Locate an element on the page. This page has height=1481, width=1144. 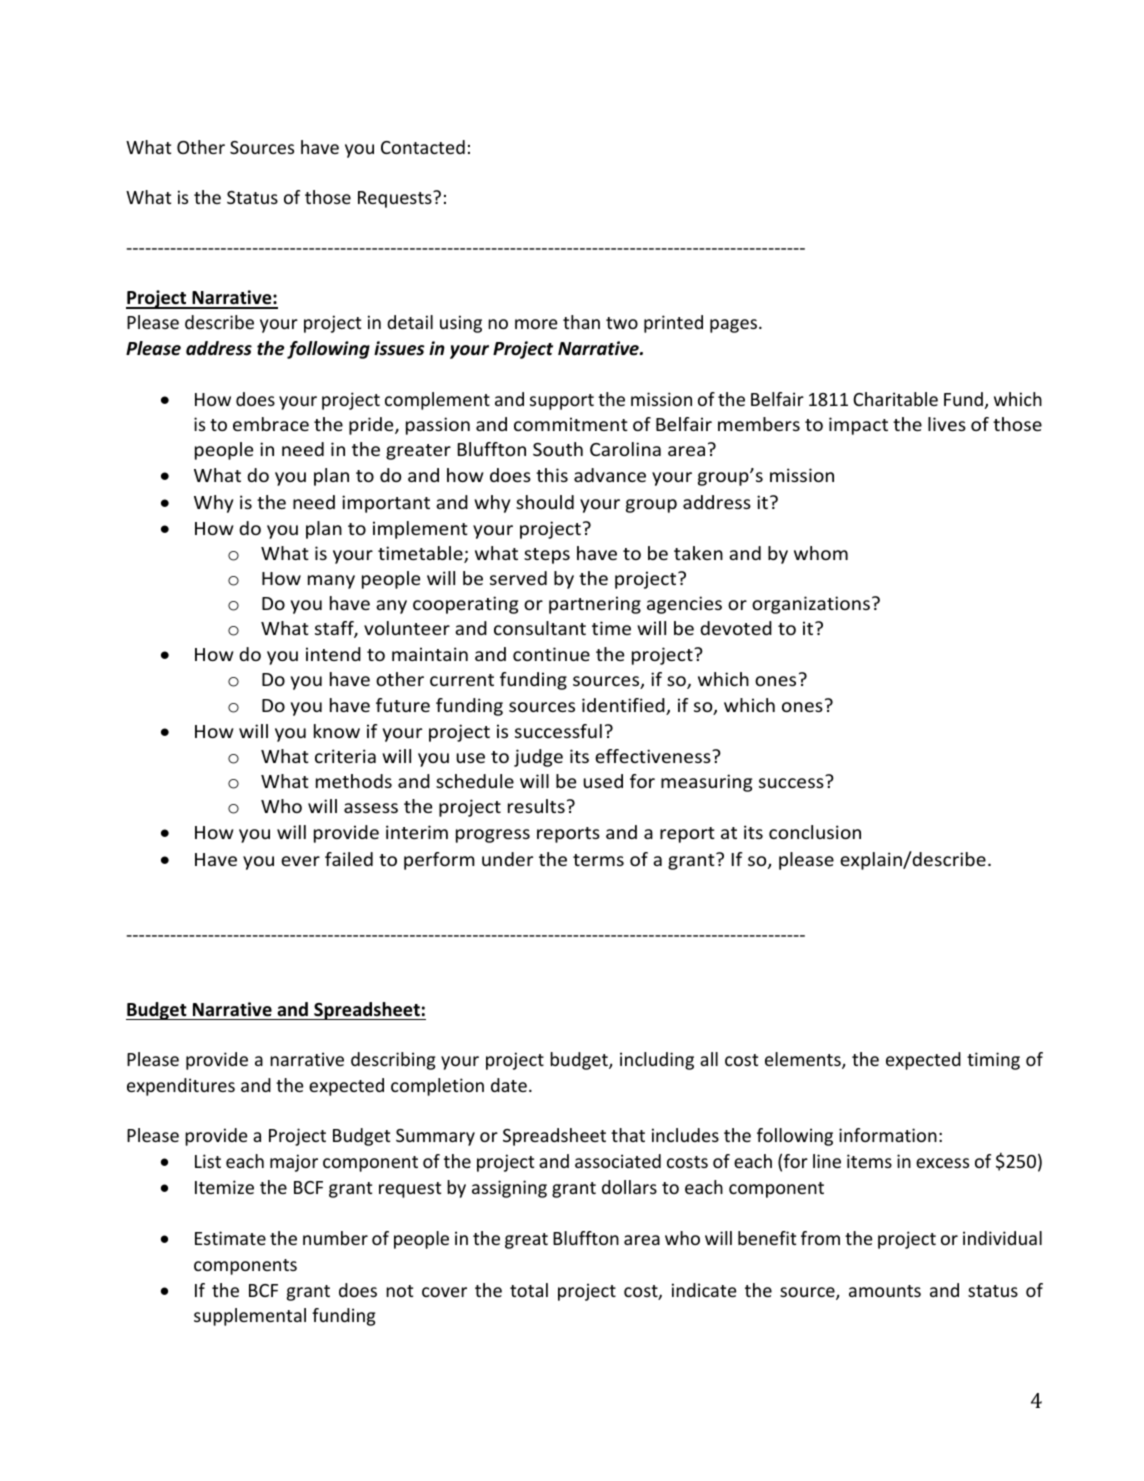
impact is located at coordinates (858, 426).
